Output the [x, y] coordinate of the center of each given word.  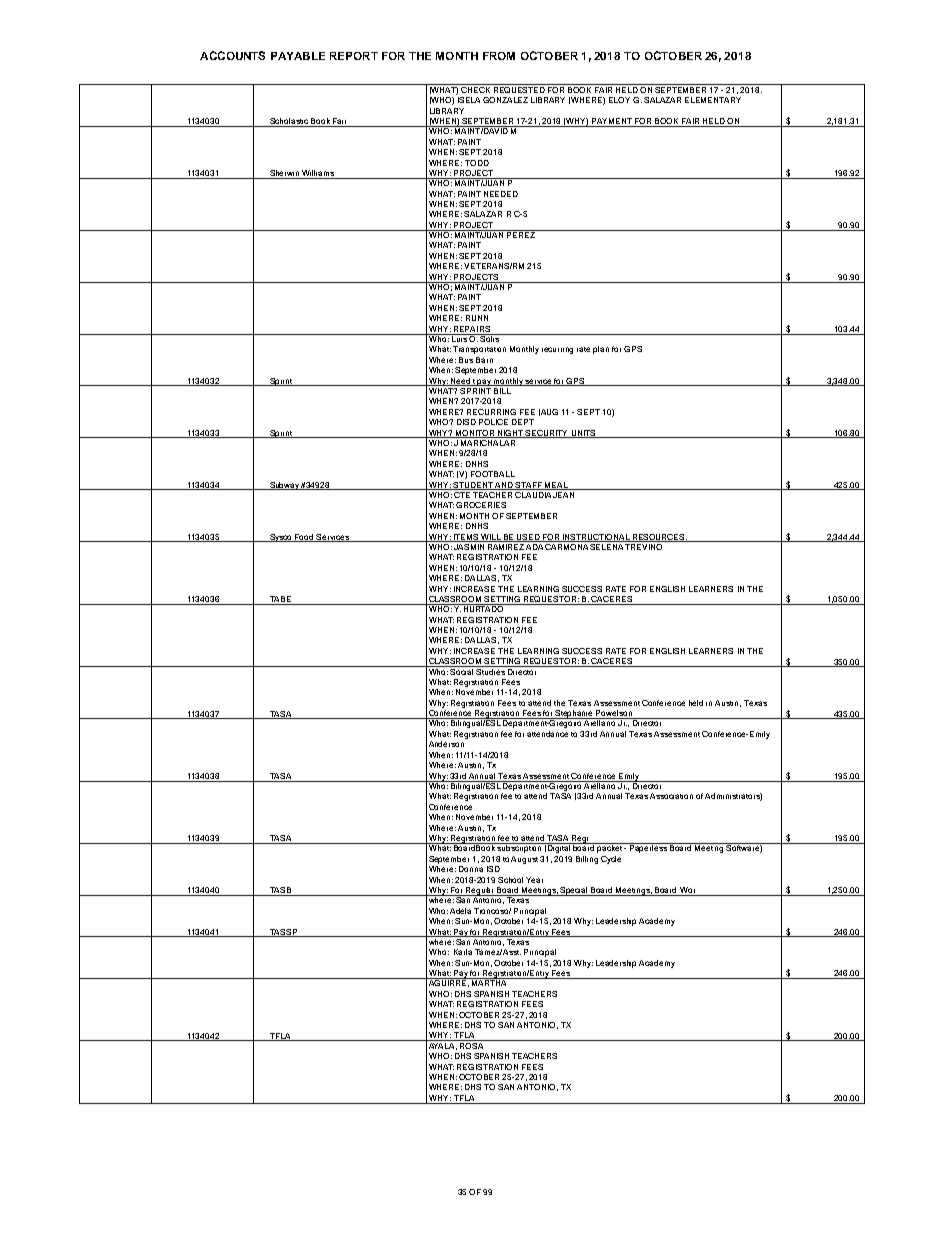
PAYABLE [298, 56]
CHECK [476, 88]
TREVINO [644, 545]
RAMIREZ [506, 545]
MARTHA [489, 982]
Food [305, 538]
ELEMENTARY [713, 100]
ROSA [472, 1044]
